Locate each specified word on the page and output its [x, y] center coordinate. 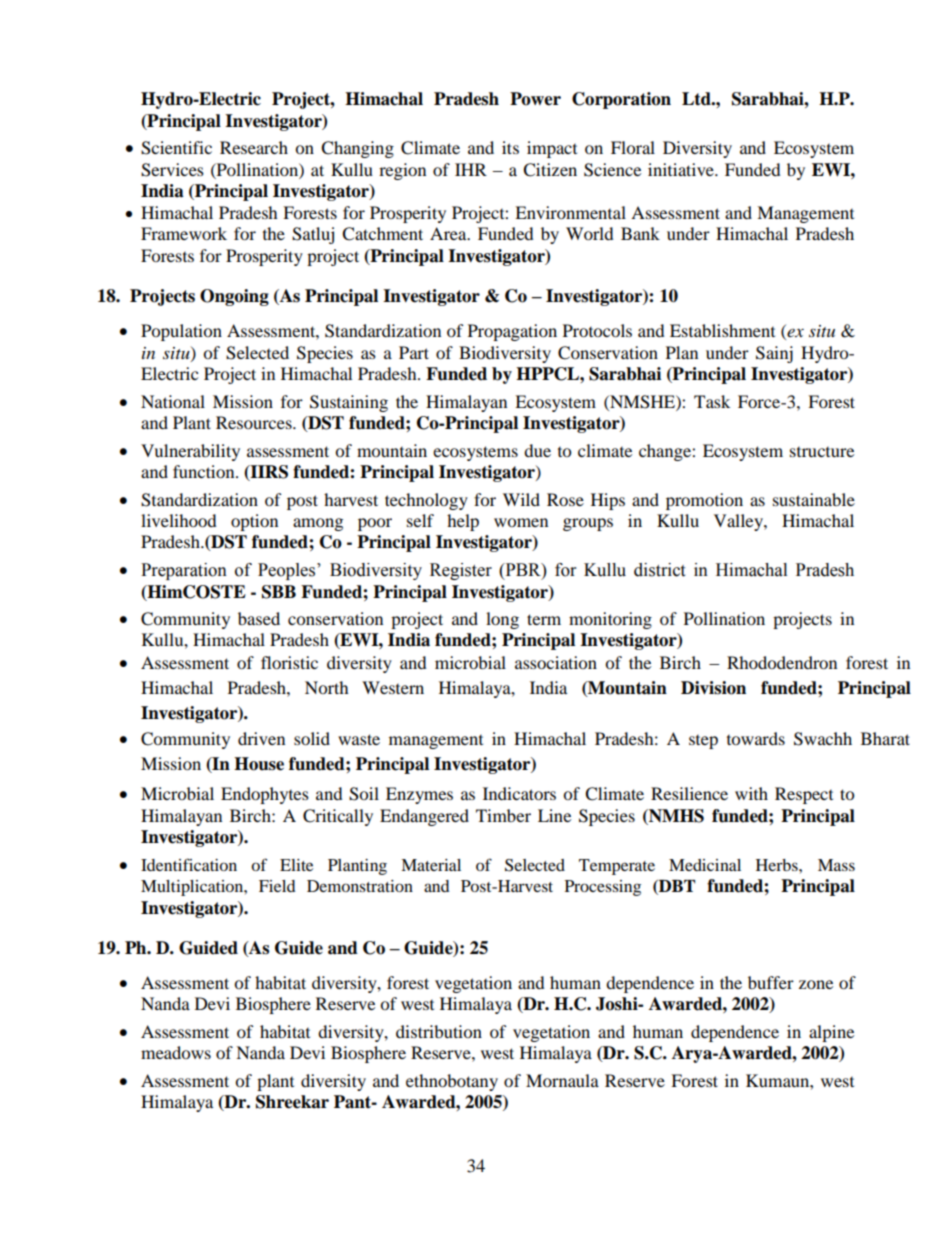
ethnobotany [452, 1082]
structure [822, 452]
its [510, 147]
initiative [682, 169]
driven [261, 738]
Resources [255, 422]
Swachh [823, 739]
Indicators [519, 793]
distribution [439, 1031]
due [537, 450]
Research [254, 147]
